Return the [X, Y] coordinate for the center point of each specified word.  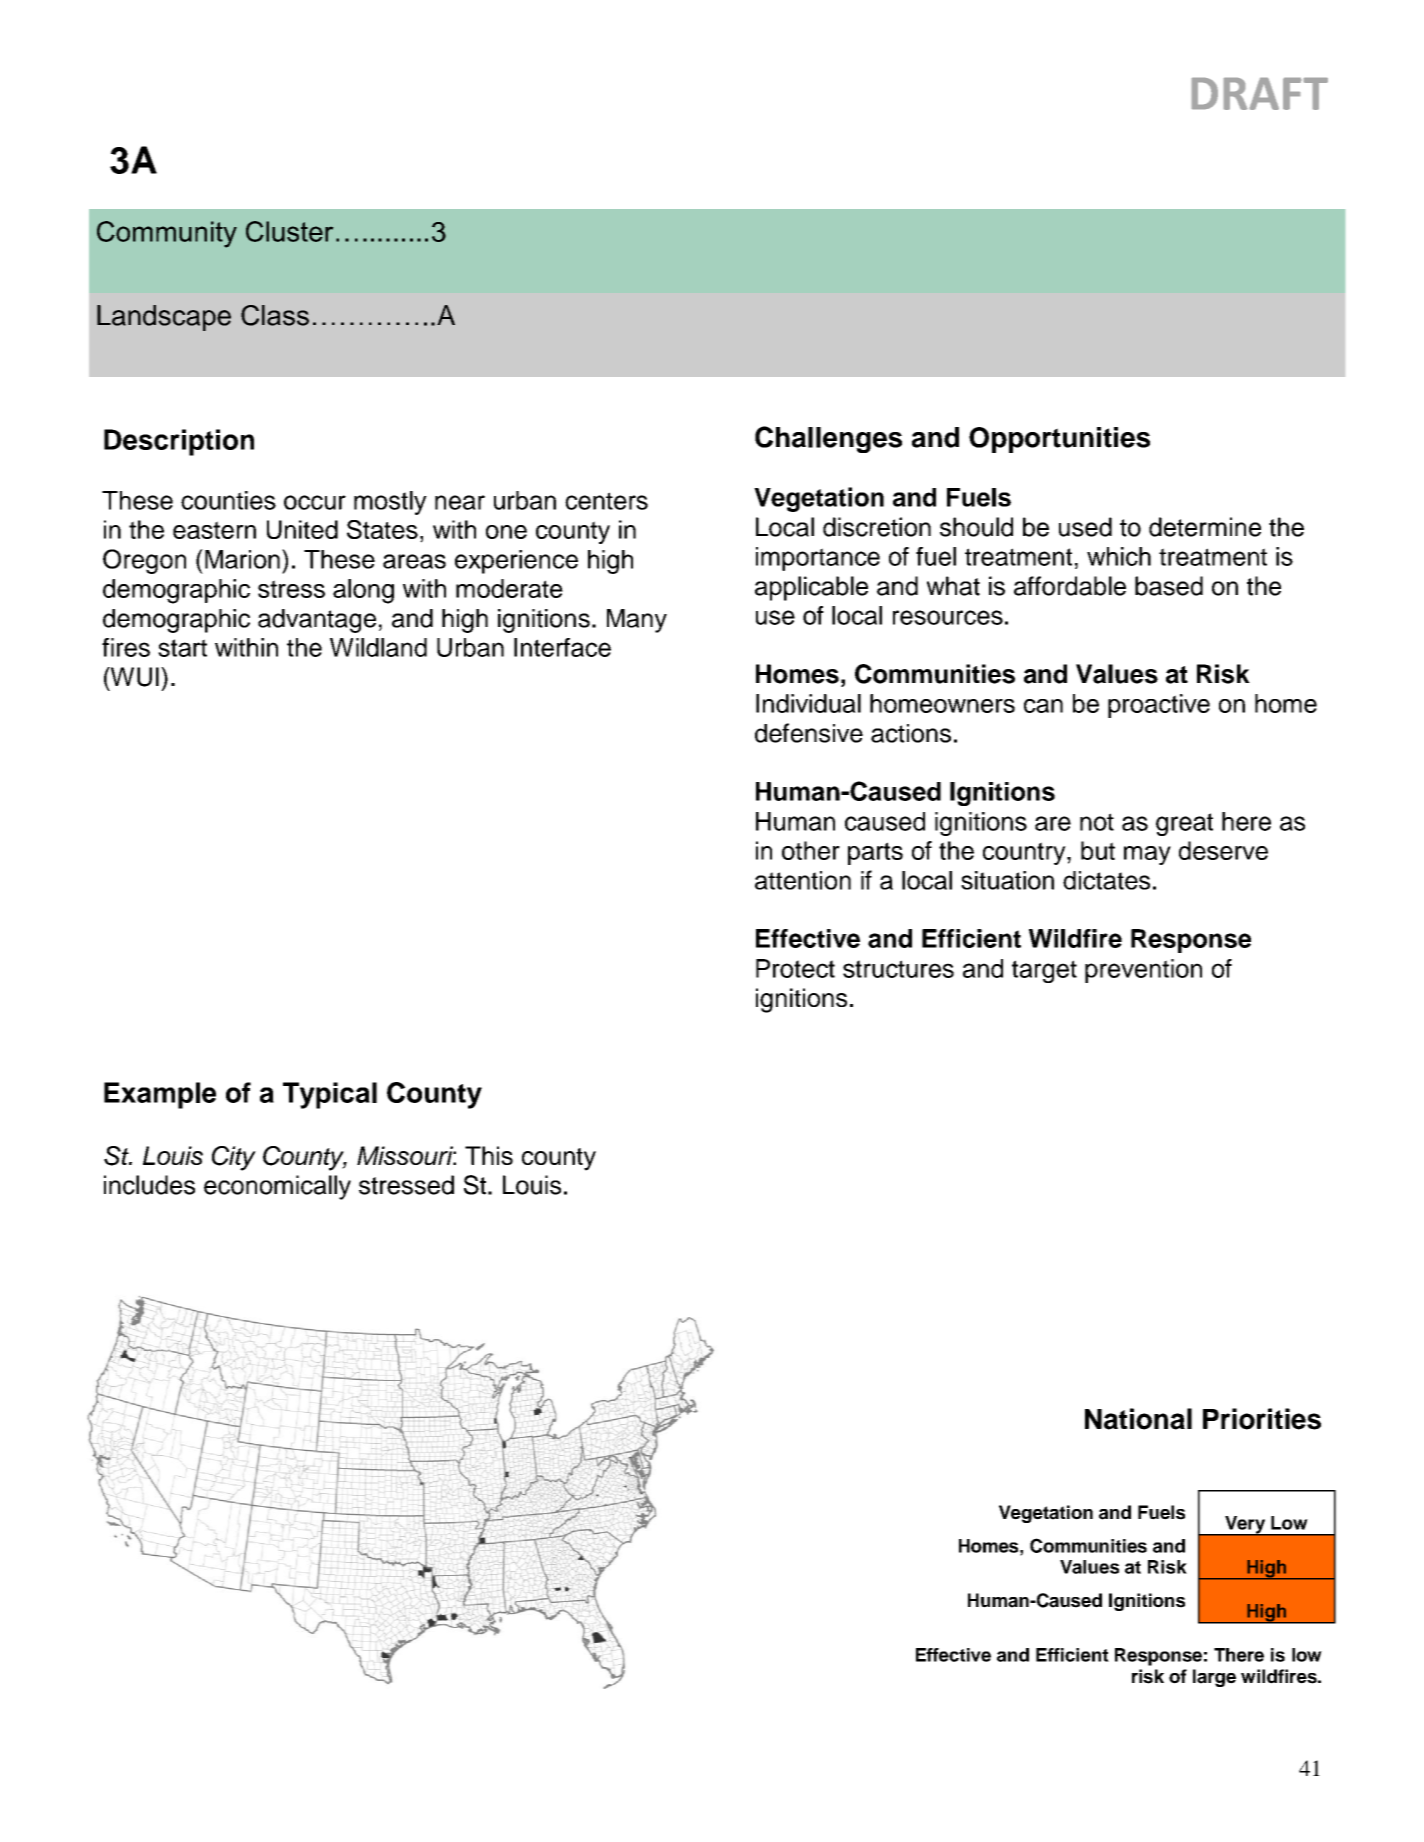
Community [167, 234]
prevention [1143, 971]
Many [637, 621]
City [234, 1158]
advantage [317, 621]
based [1169, 586]
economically [277, 1187]
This [489, 1155]
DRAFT [1260, 94]
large [1214, 1678]
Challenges [828, 439]
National [1138, 1419]
